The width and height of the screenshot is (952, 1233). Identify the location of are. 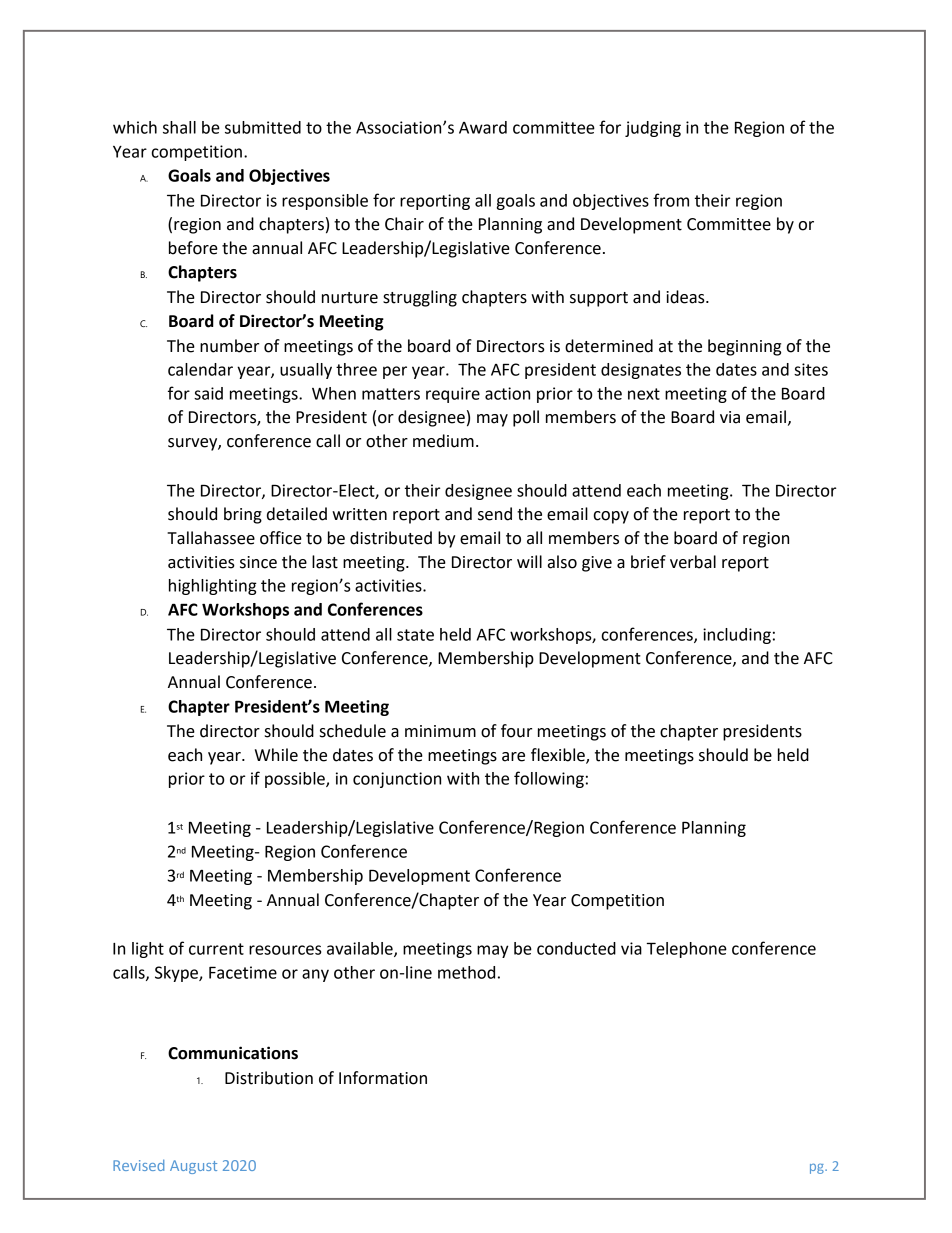
(513, 757).
